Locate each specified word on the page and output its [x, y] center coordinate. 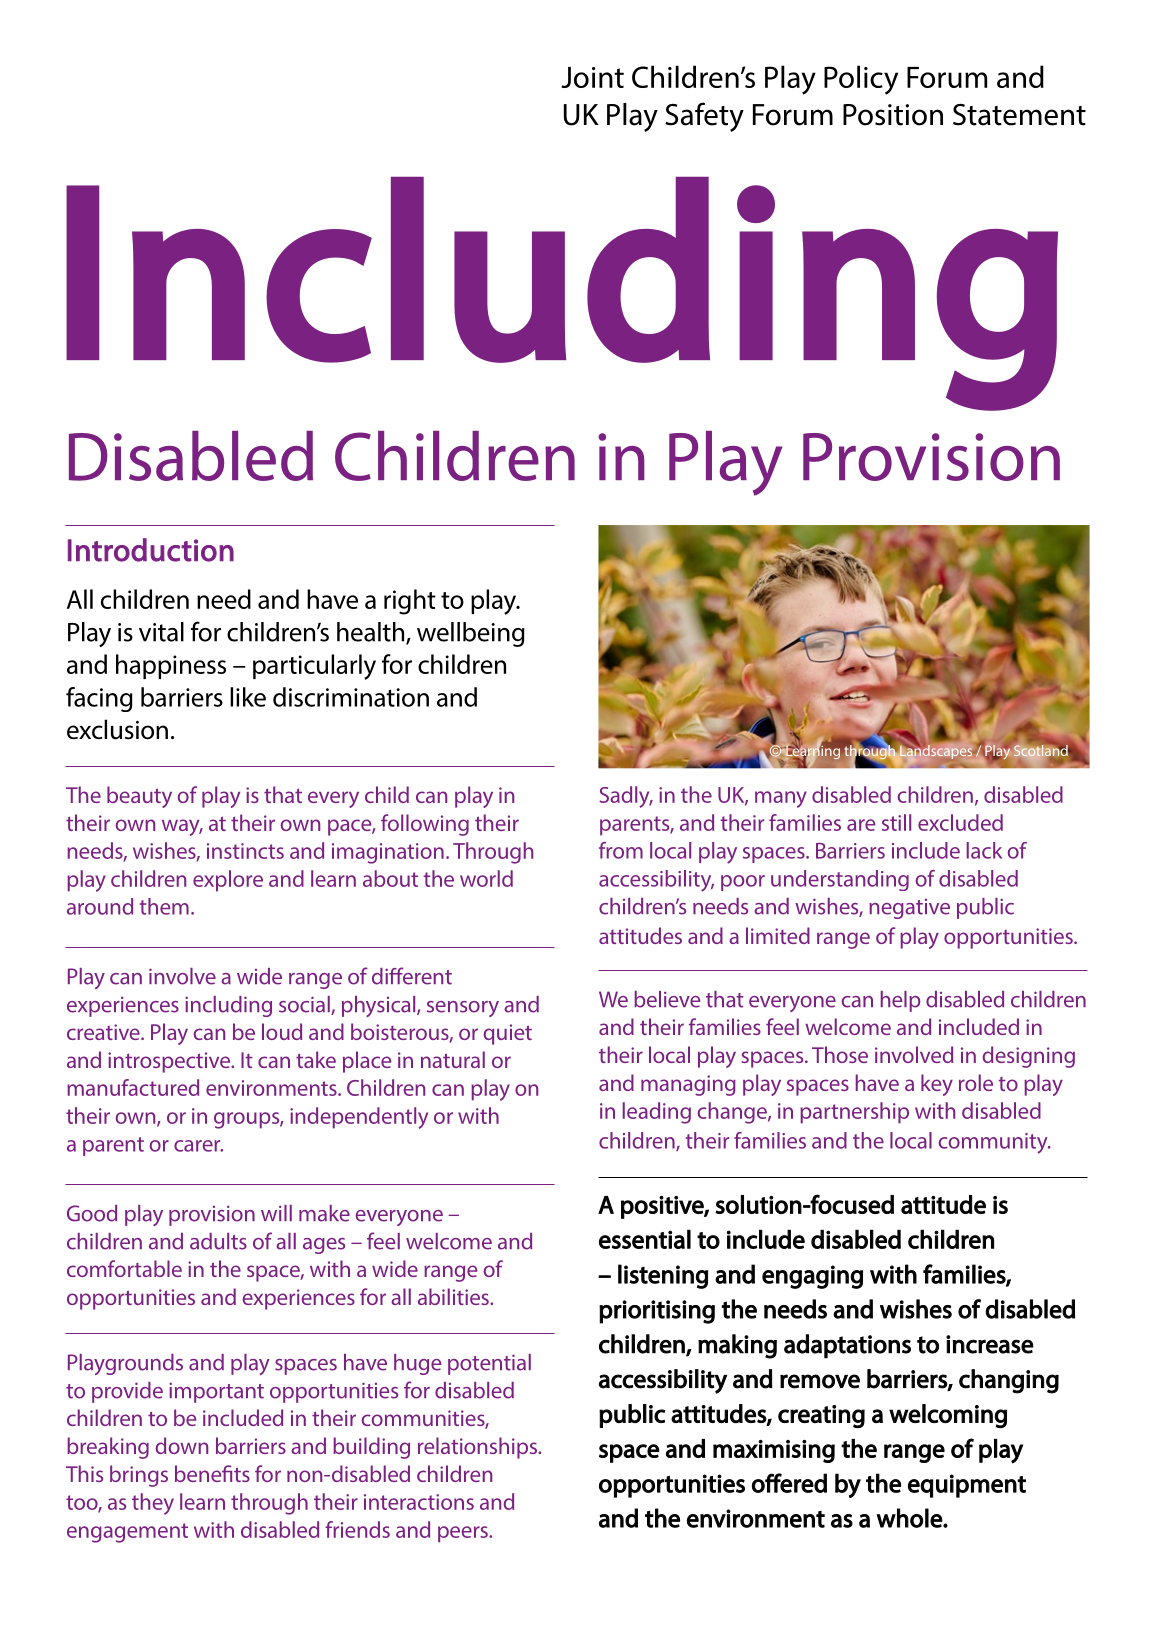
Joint [592, 77]
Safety [704, 117]
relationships [478, 1448]
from [621, 850]
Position [893, 115]
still [896, 822]
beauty [139, 797]
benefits [212, 1473]
